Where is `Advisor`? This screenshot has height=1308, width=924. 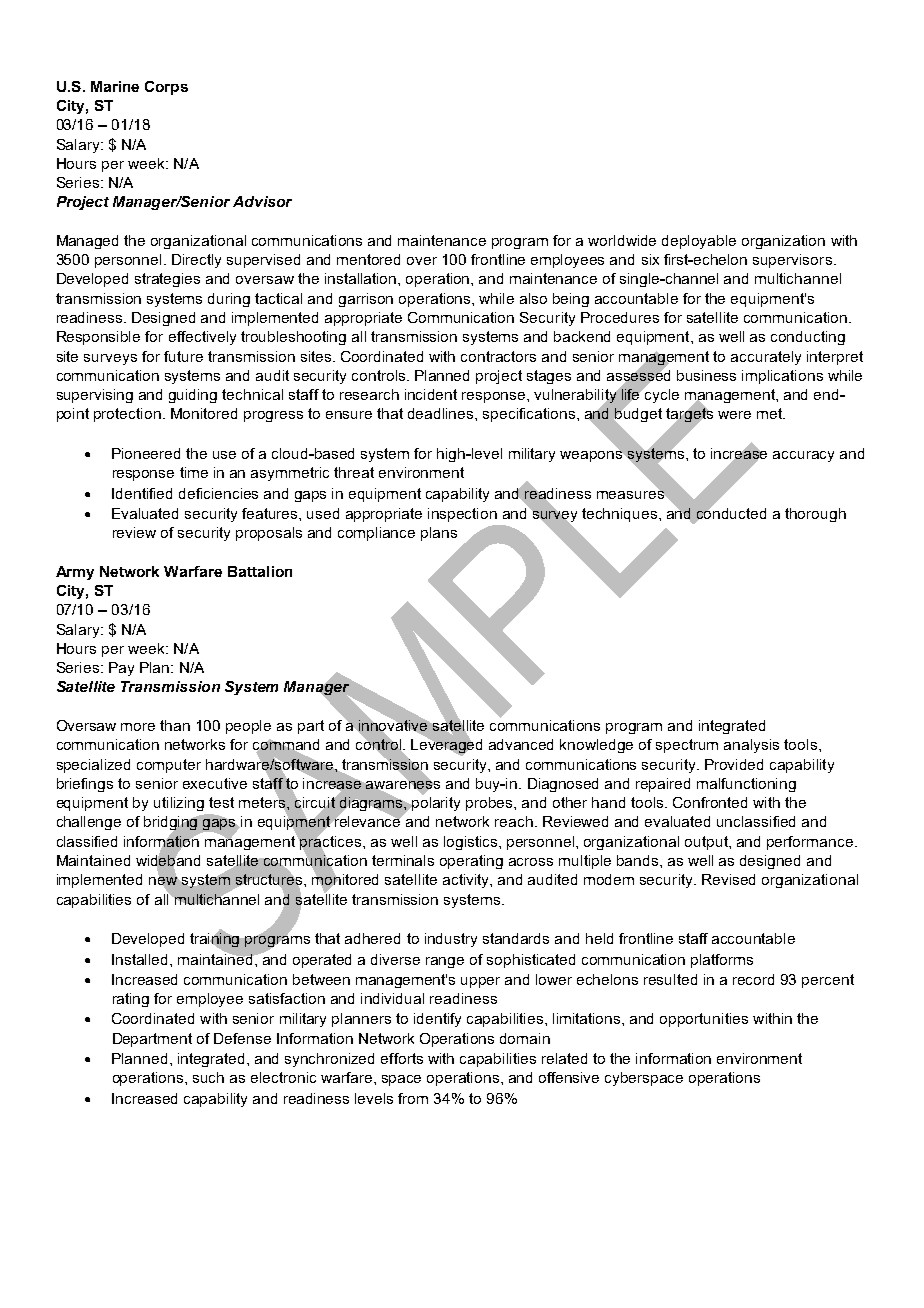
Advisor is located at coordinates (262, 201).
